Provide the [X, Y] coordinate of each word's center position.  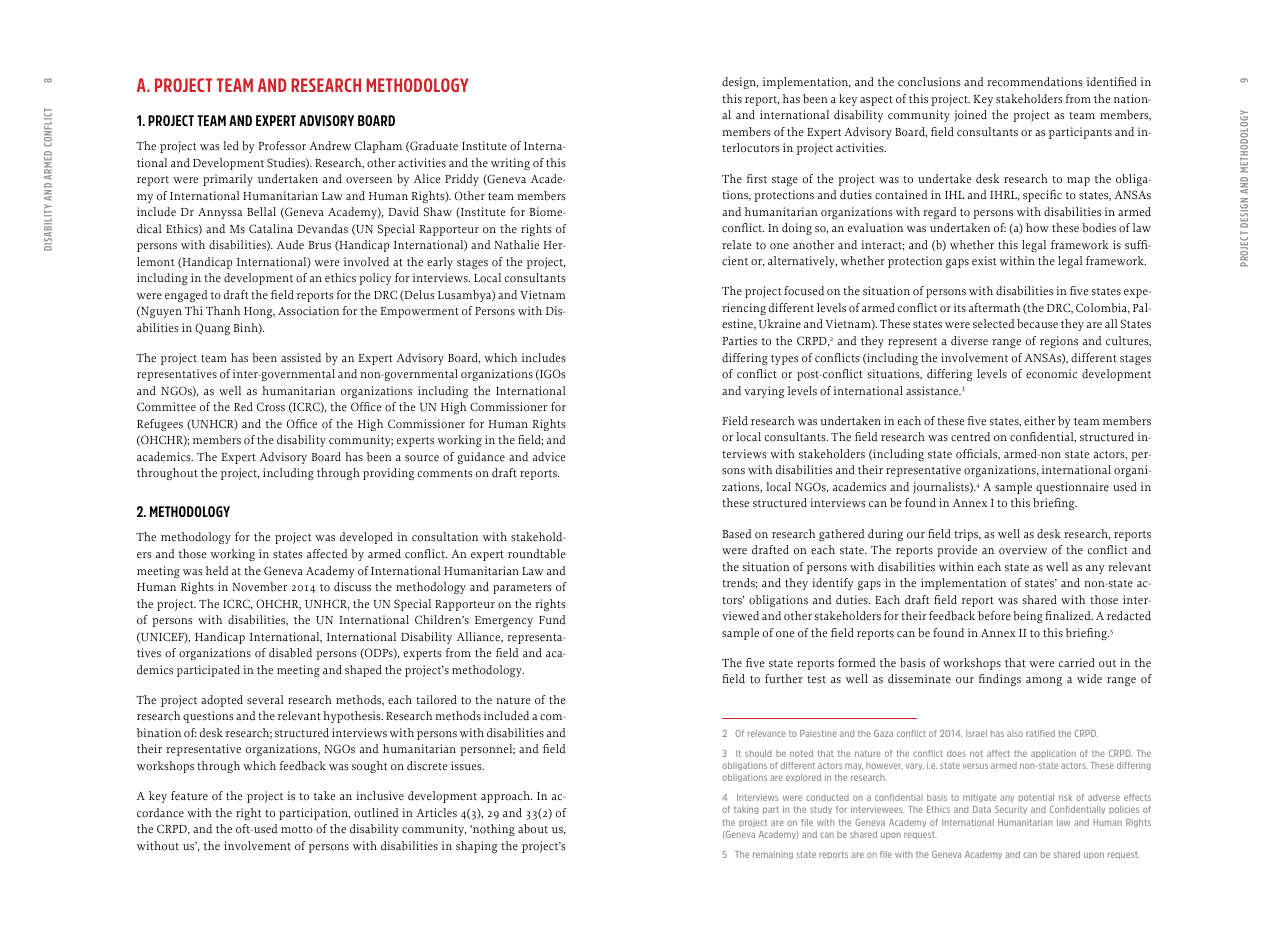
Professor [282, 146]
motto [297, 830]
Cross [271, 407]
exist [984, 261]
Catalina [271, 228]
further [784, 679]
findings [1000, 680]
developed [366, 538]
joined [970, 116]
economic [1051, 374]
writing [510, 164]
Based [737, 534]
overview [1023, 550]
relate [736, 245]
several [265, 700]
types [784, 360]
